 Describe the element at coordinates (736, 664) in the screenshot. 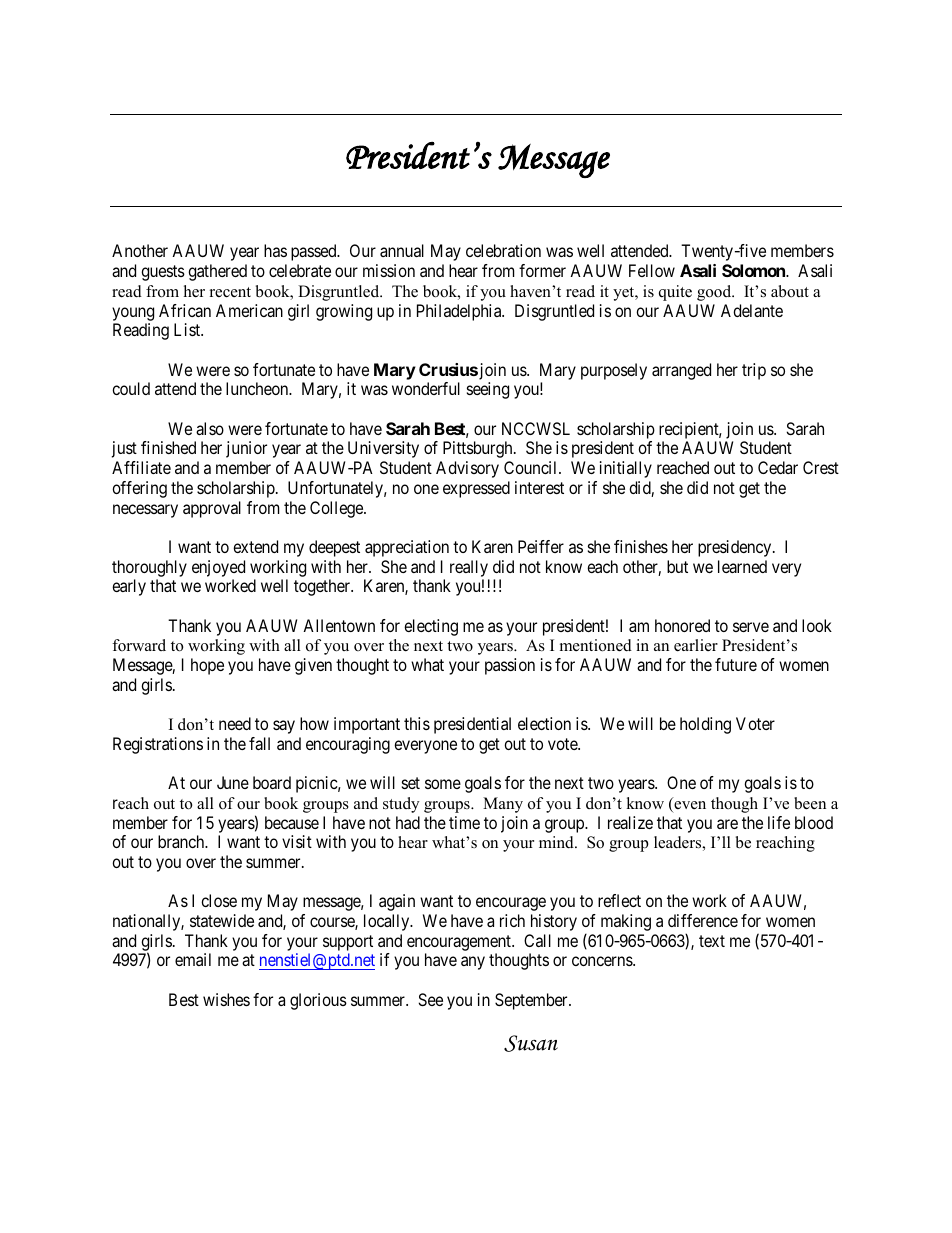

I see `future` at that location.
